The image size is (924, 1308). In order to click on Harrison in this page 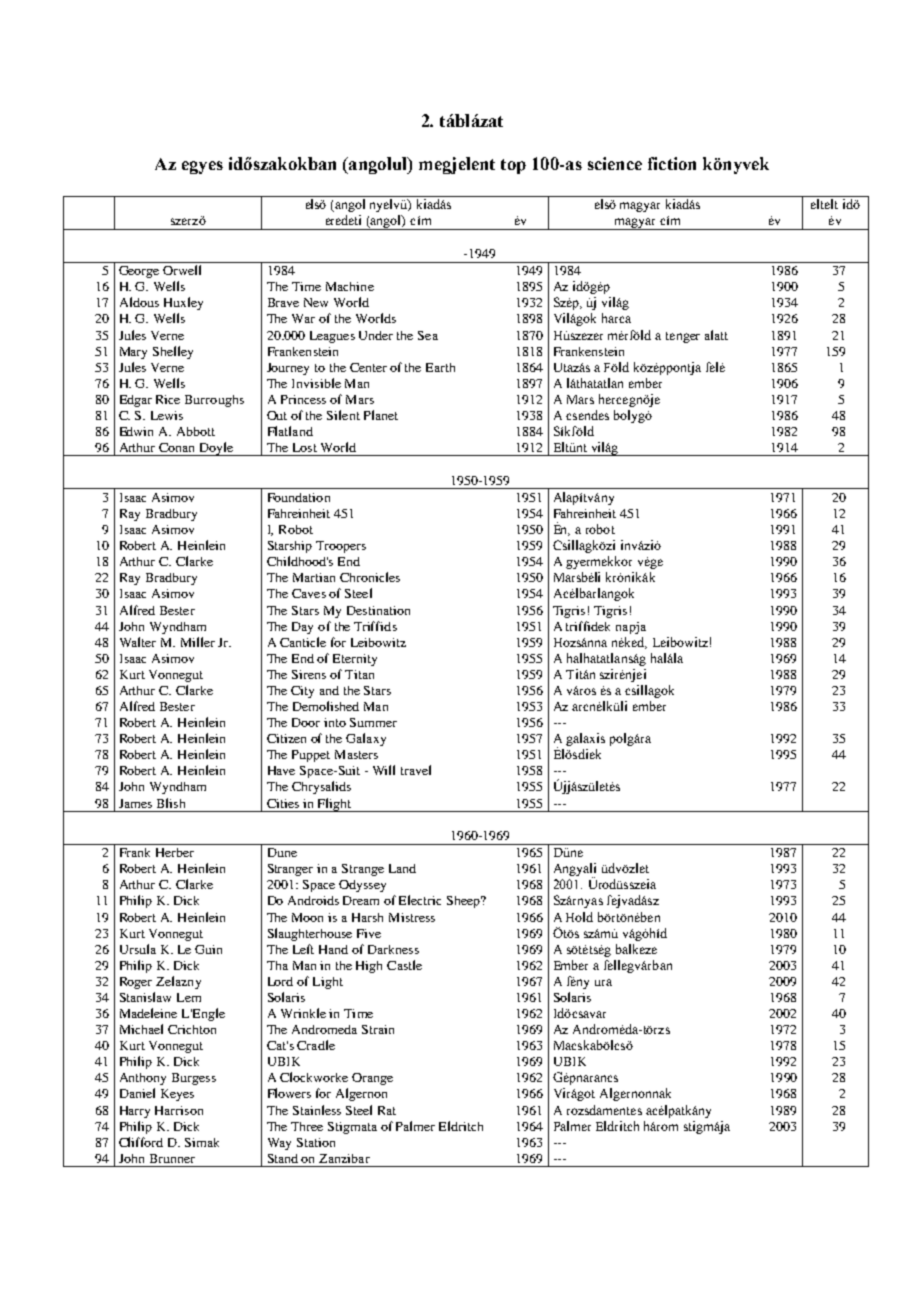, I will do `click(179, 1110)`.
